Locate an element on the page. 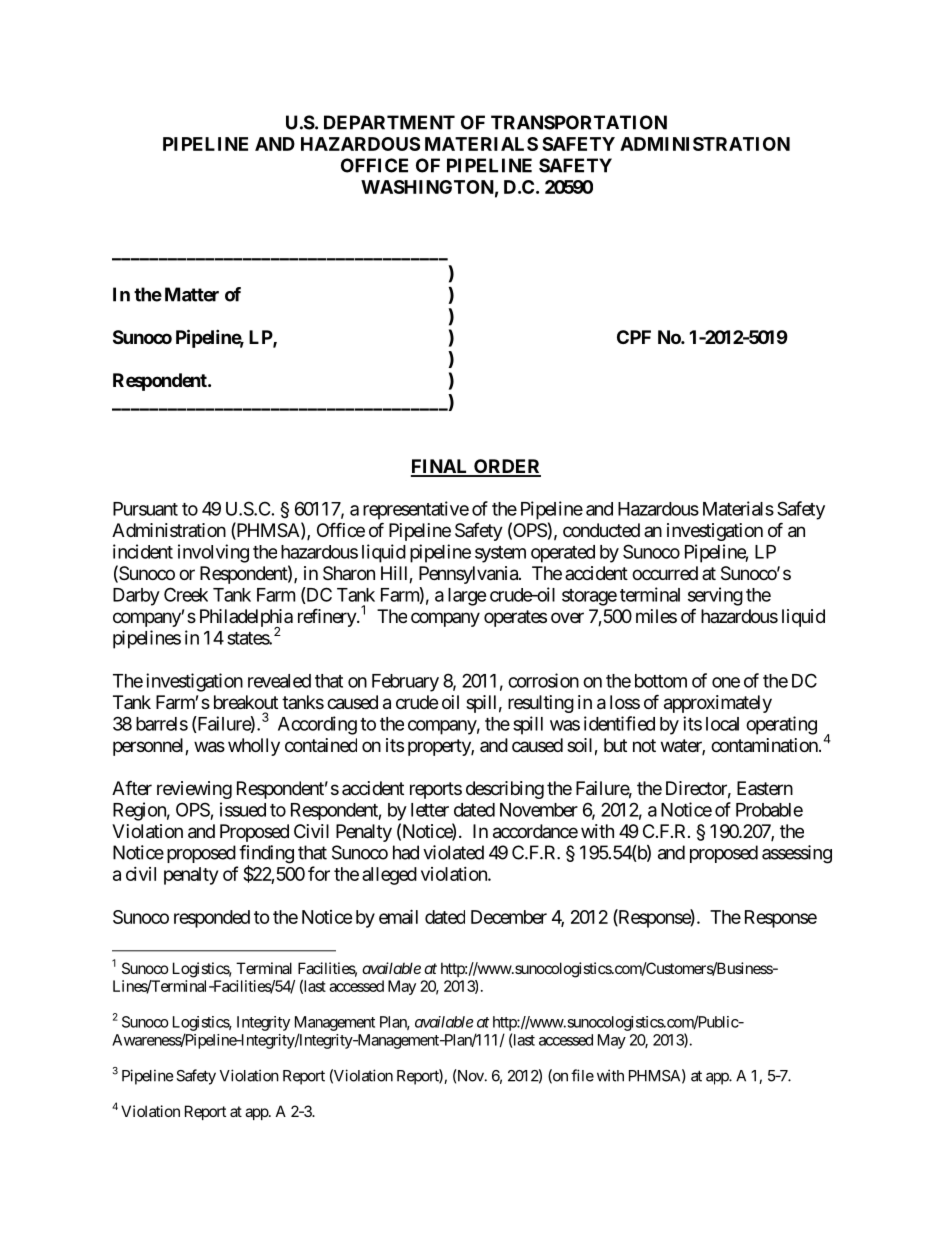  assessing is located at coordinates (797, 854).
